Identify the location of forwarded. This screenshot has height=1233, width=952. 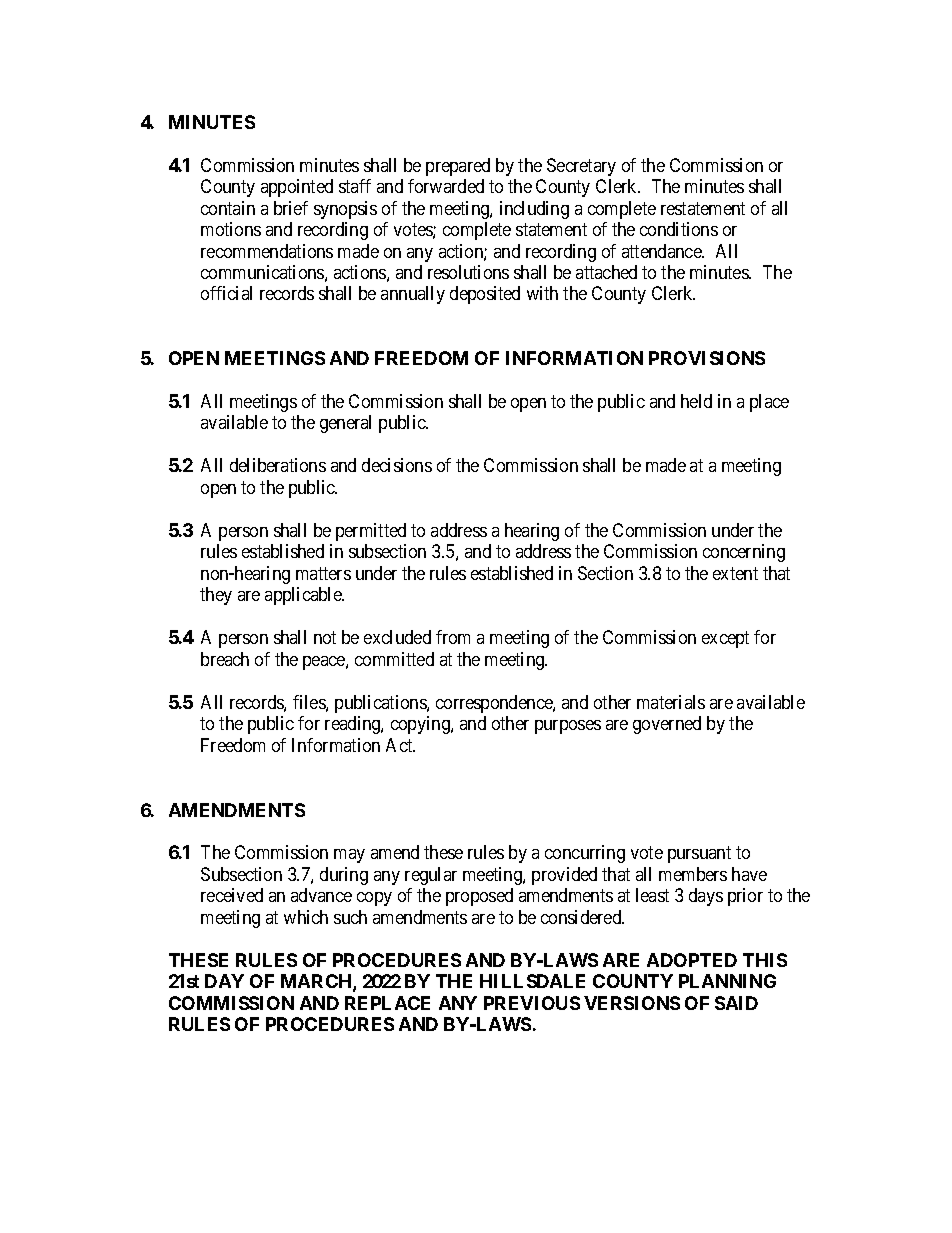
(446, 186).
